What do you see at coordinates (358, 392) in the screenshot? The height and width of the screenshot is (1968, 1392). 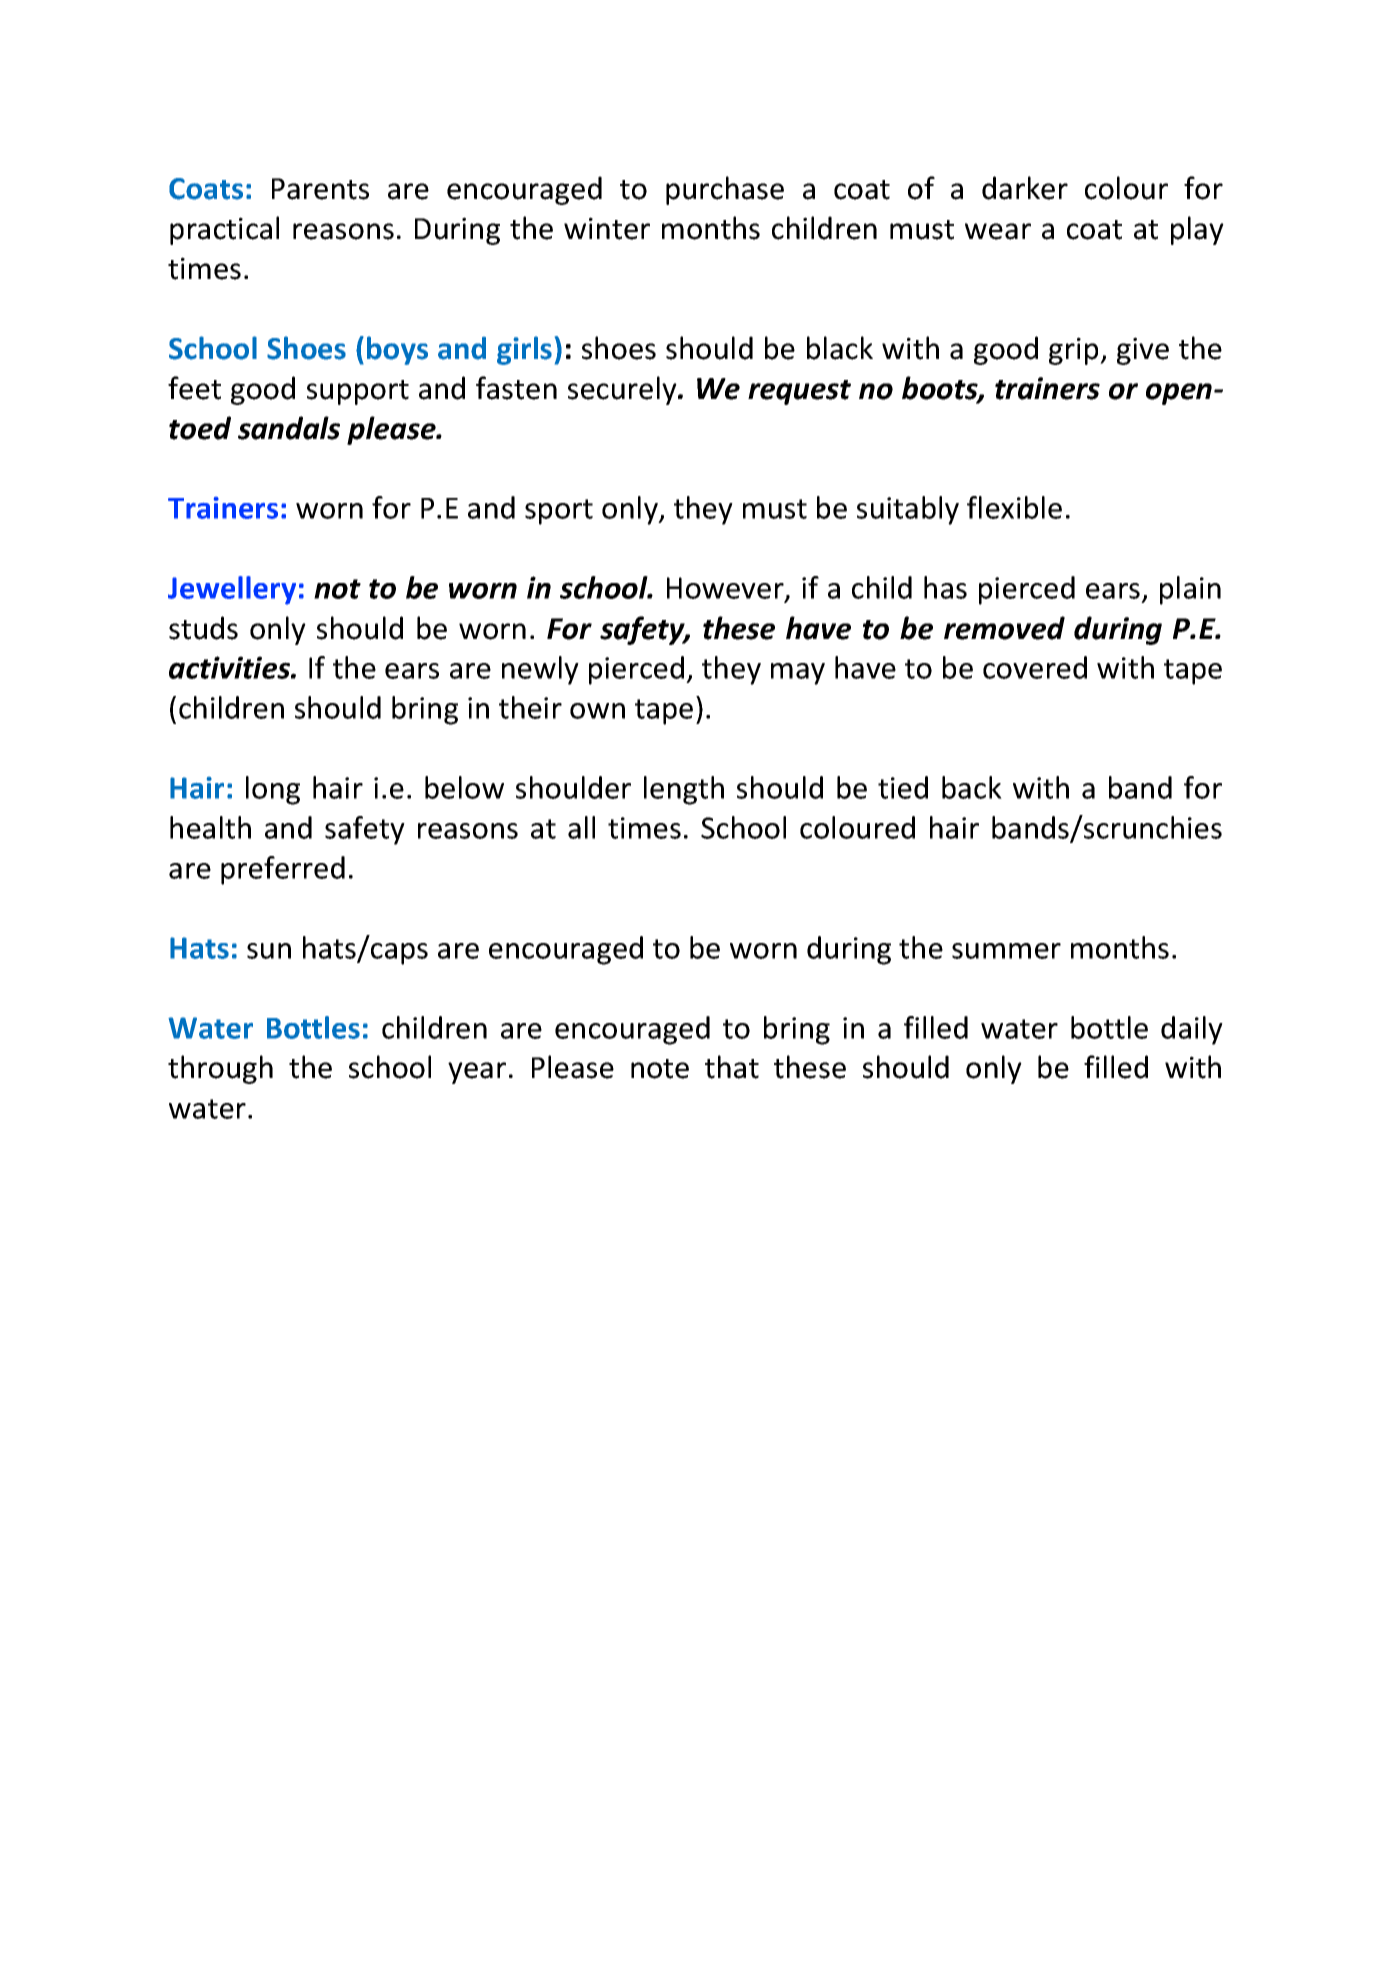 I see `support` at bounding box center [358, 392].
